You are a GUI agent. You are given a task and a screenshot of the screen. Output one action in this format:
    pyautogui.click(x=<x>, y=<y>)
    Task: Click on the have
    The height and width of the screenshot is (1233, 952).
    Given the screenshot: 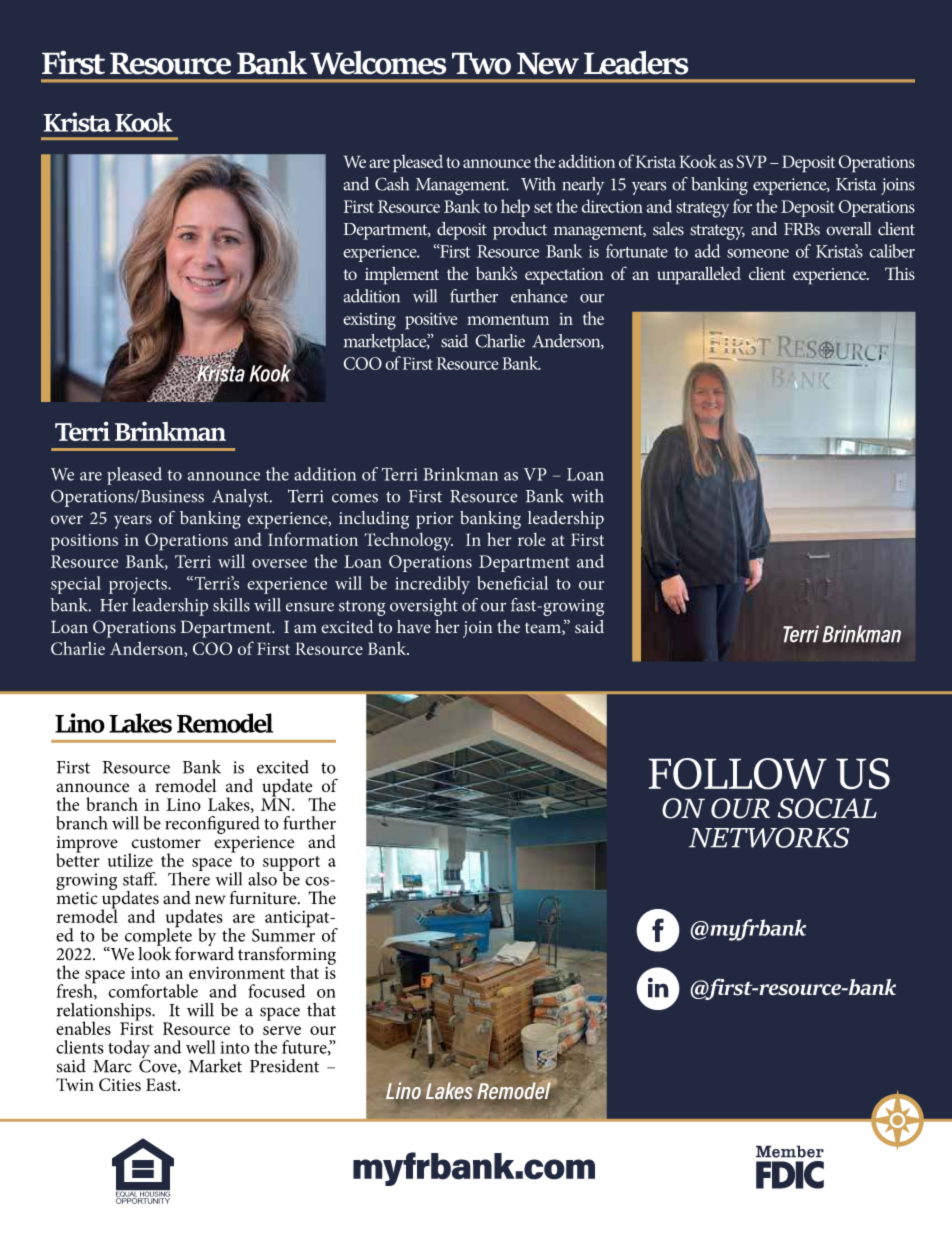 What is the action you would take?
    pyautogui.click(x=414, y=627)
